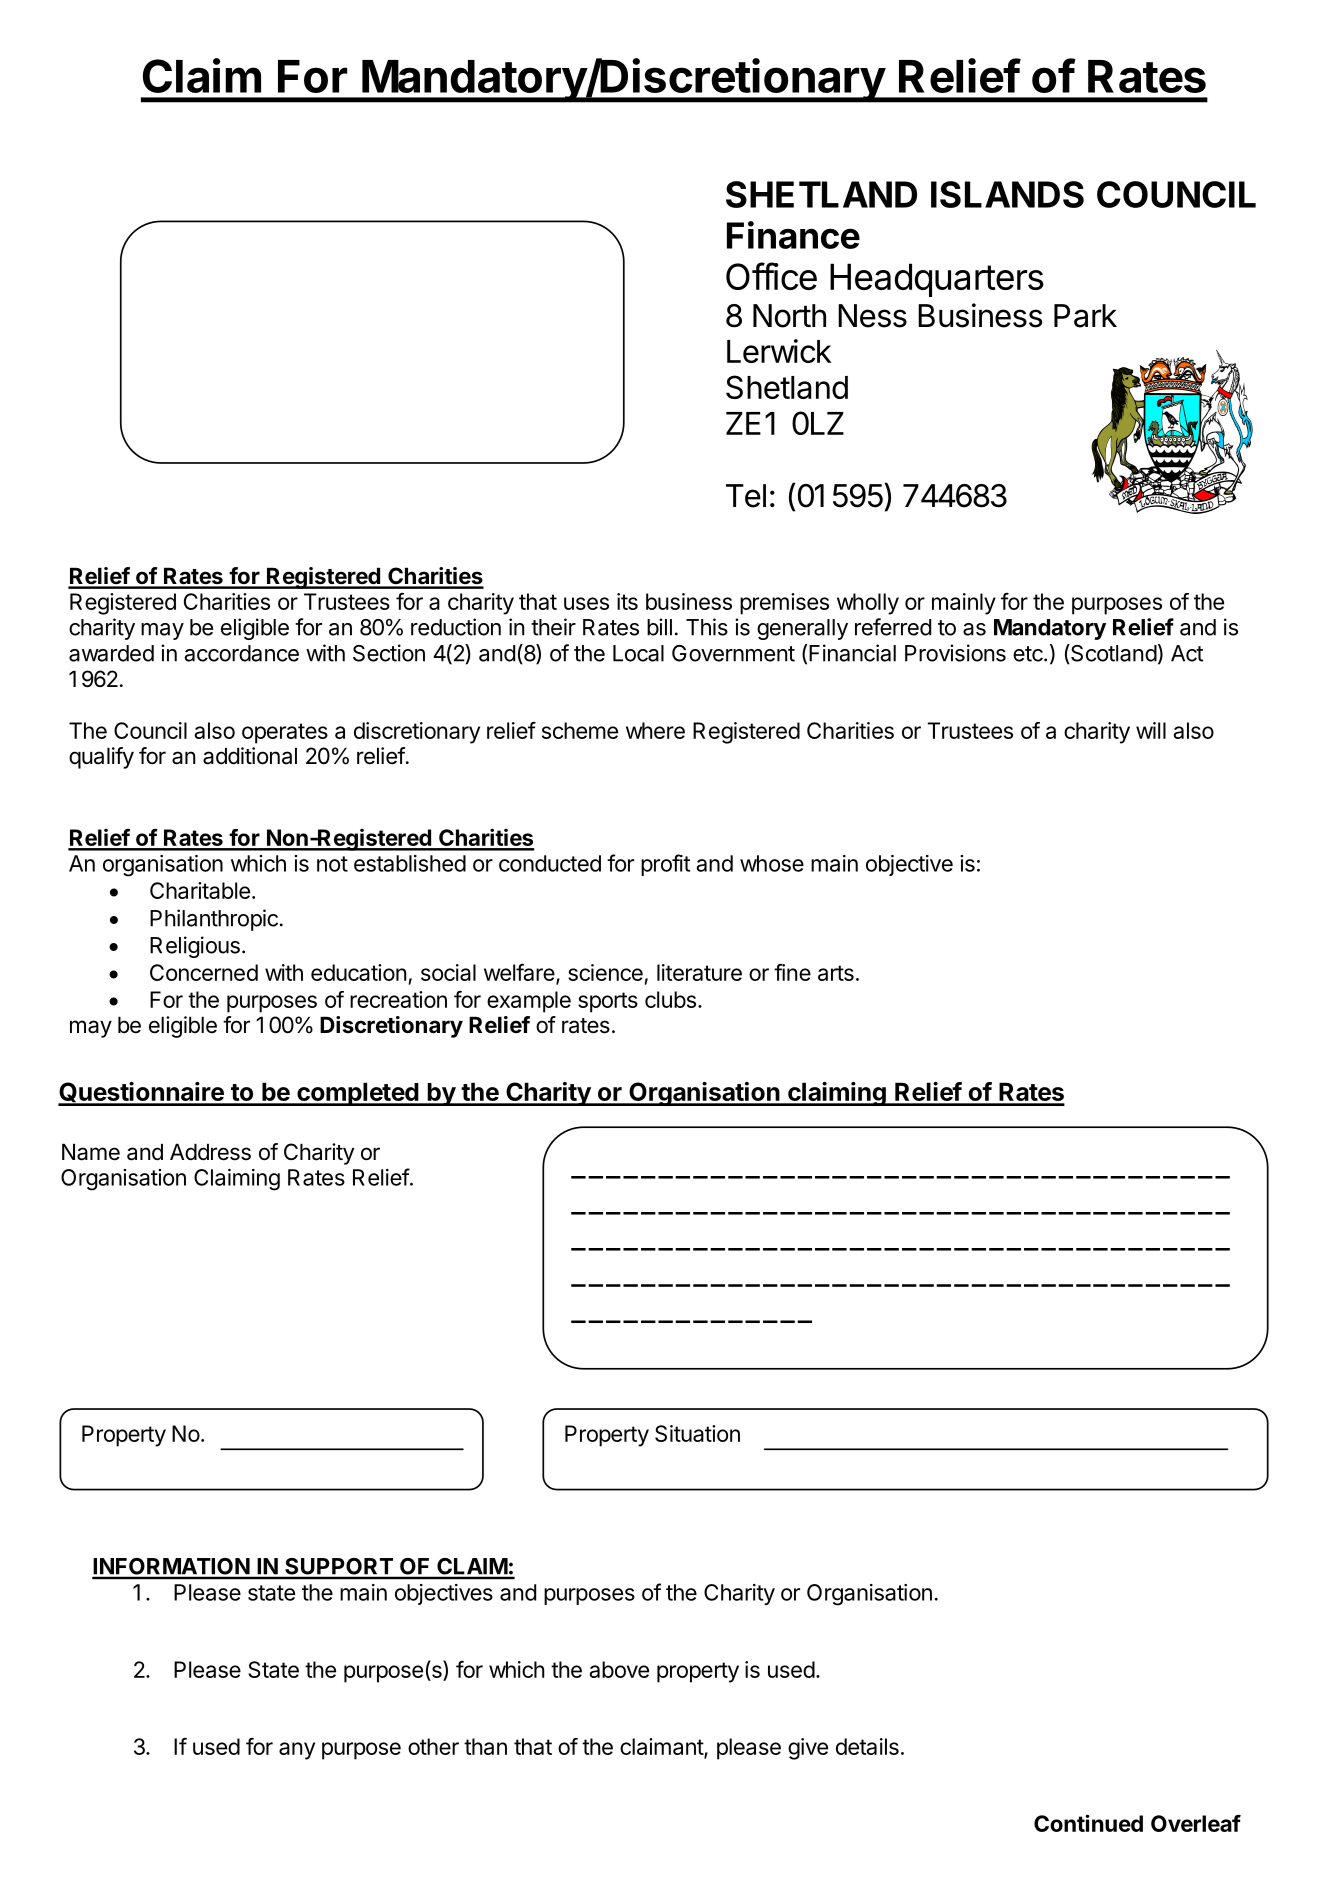  Describe the element at coordinates (250, 756) in the image. I see `additional` at that location.
